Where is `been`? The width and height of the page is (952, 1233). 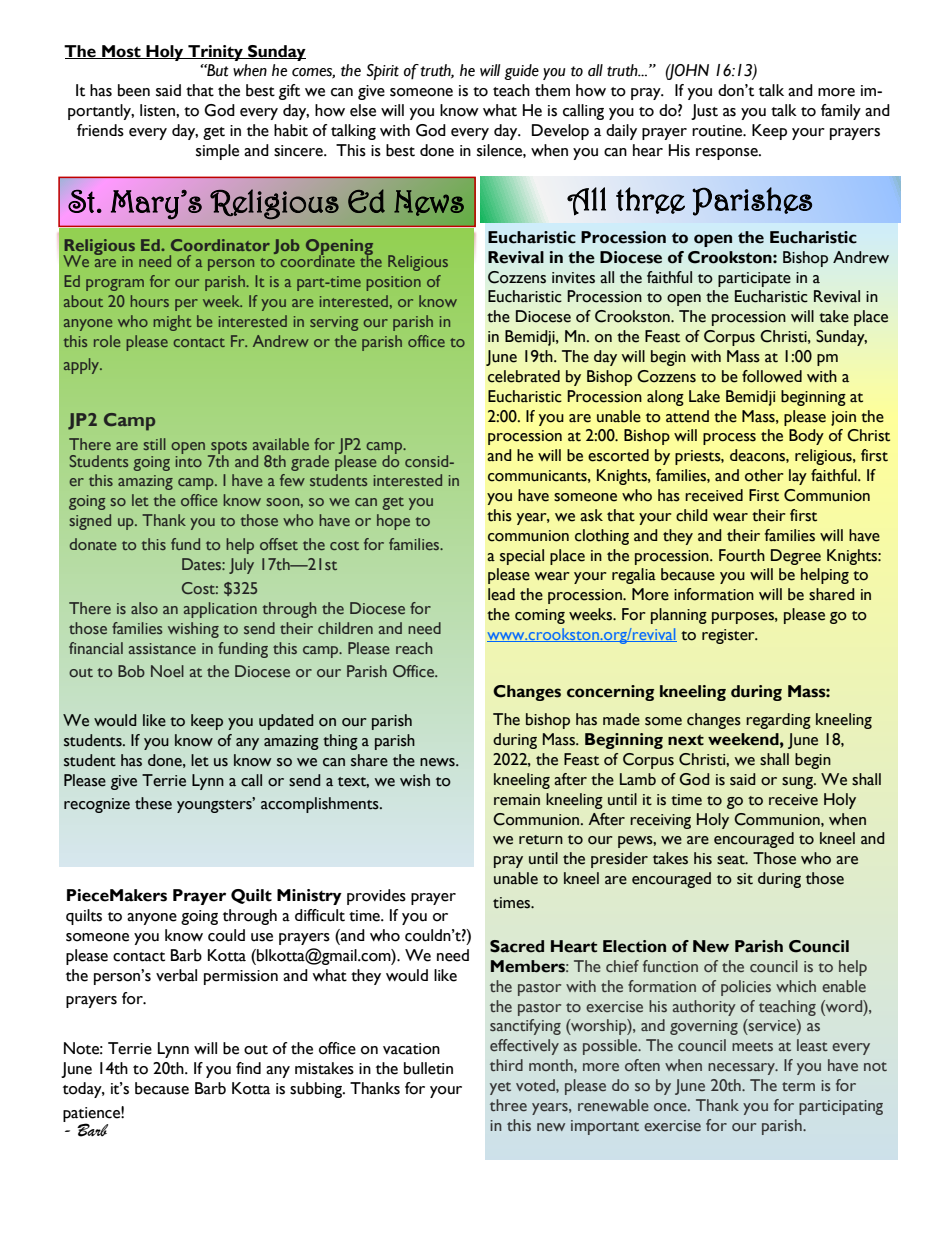 been is located at coordinates (134, 90).
